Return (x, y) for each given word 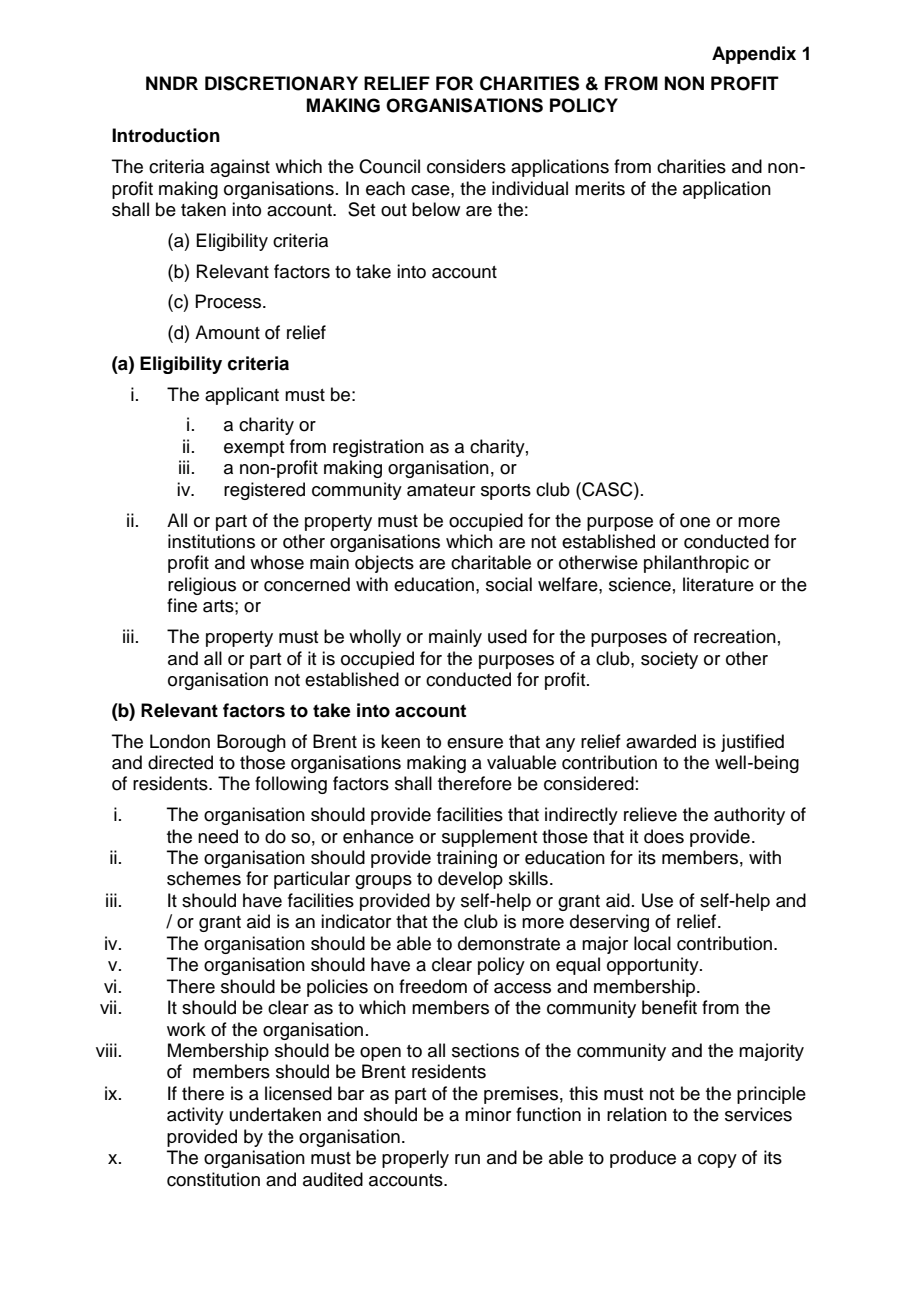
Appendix (754, 55)
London (180, 741)
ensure (475, 743)
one (695, 522)
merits (600, 188)
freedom (433, 986)
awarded (661, 741)
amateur (441, 490)
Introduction (166, 135)
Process (229, 301)
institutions (211, 541)
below (436, 209)
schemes (204, 878)
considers (466, 166)
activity (195, 1116)
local (652, 943)
